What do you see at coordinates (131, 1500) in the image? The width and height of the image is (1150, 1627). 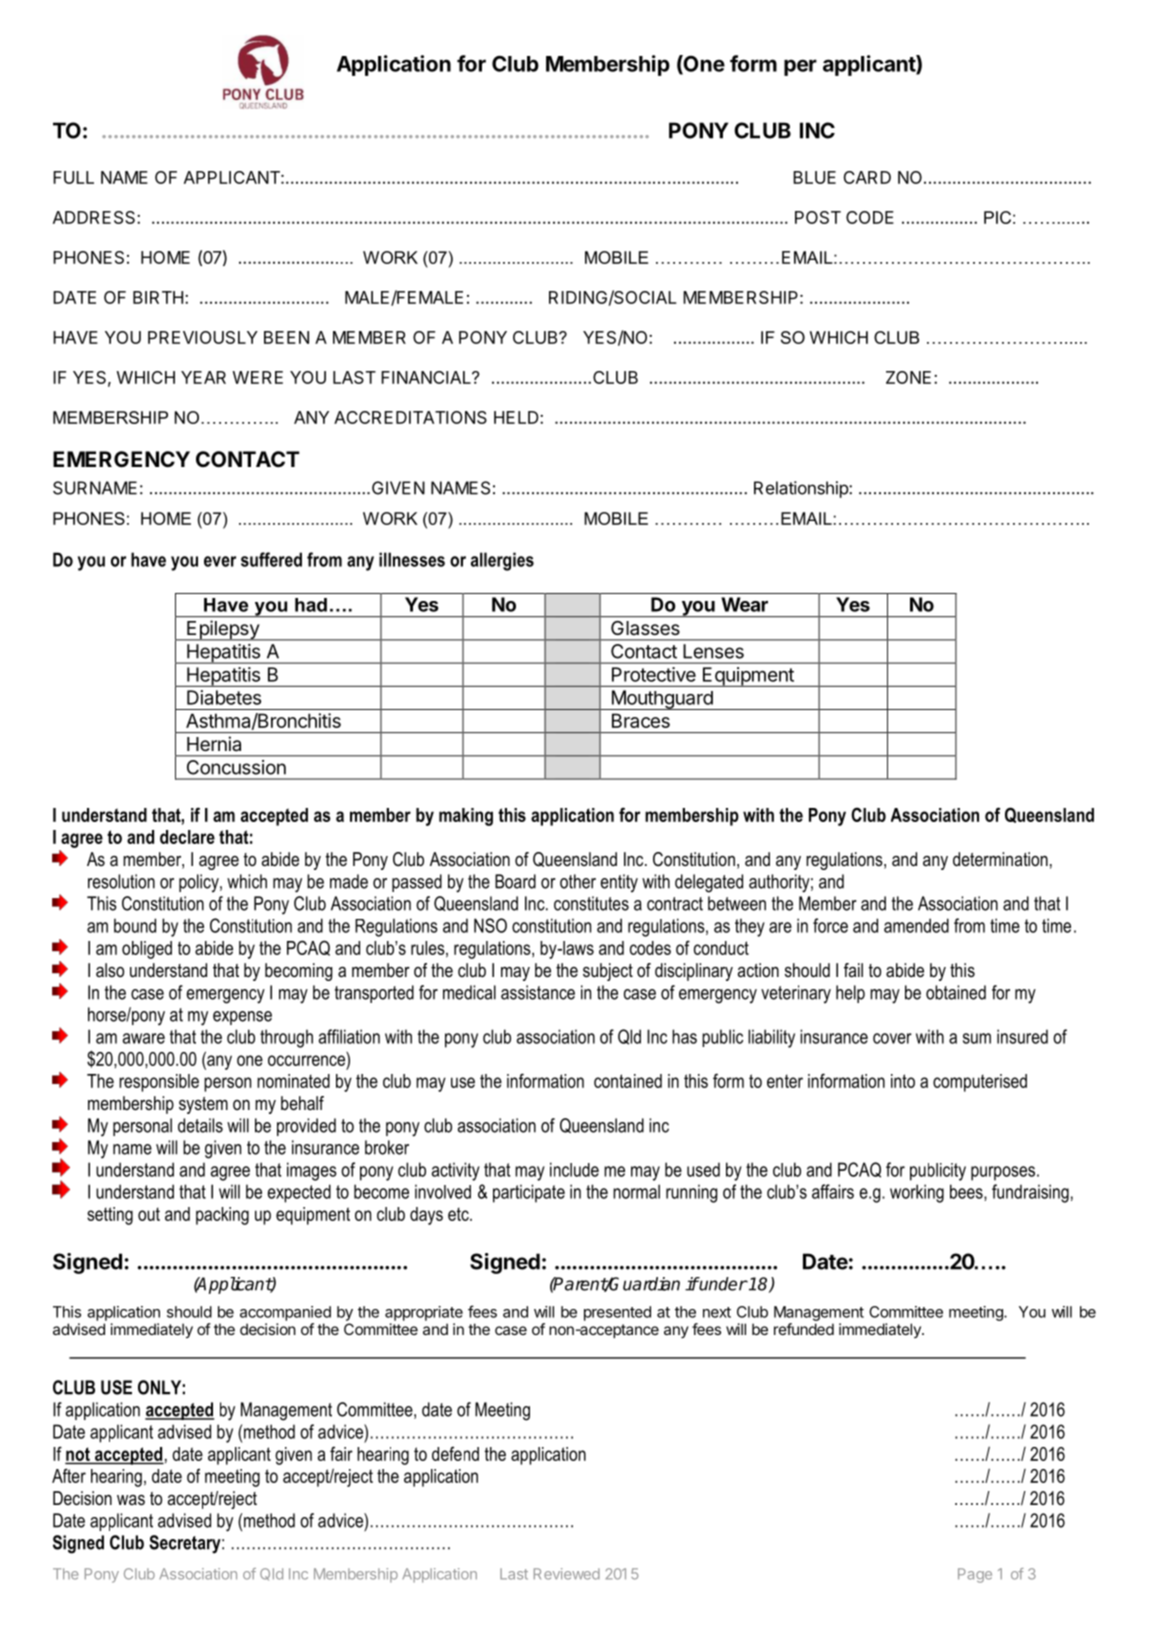 I see `was` at bounding box center [131, 1500].
